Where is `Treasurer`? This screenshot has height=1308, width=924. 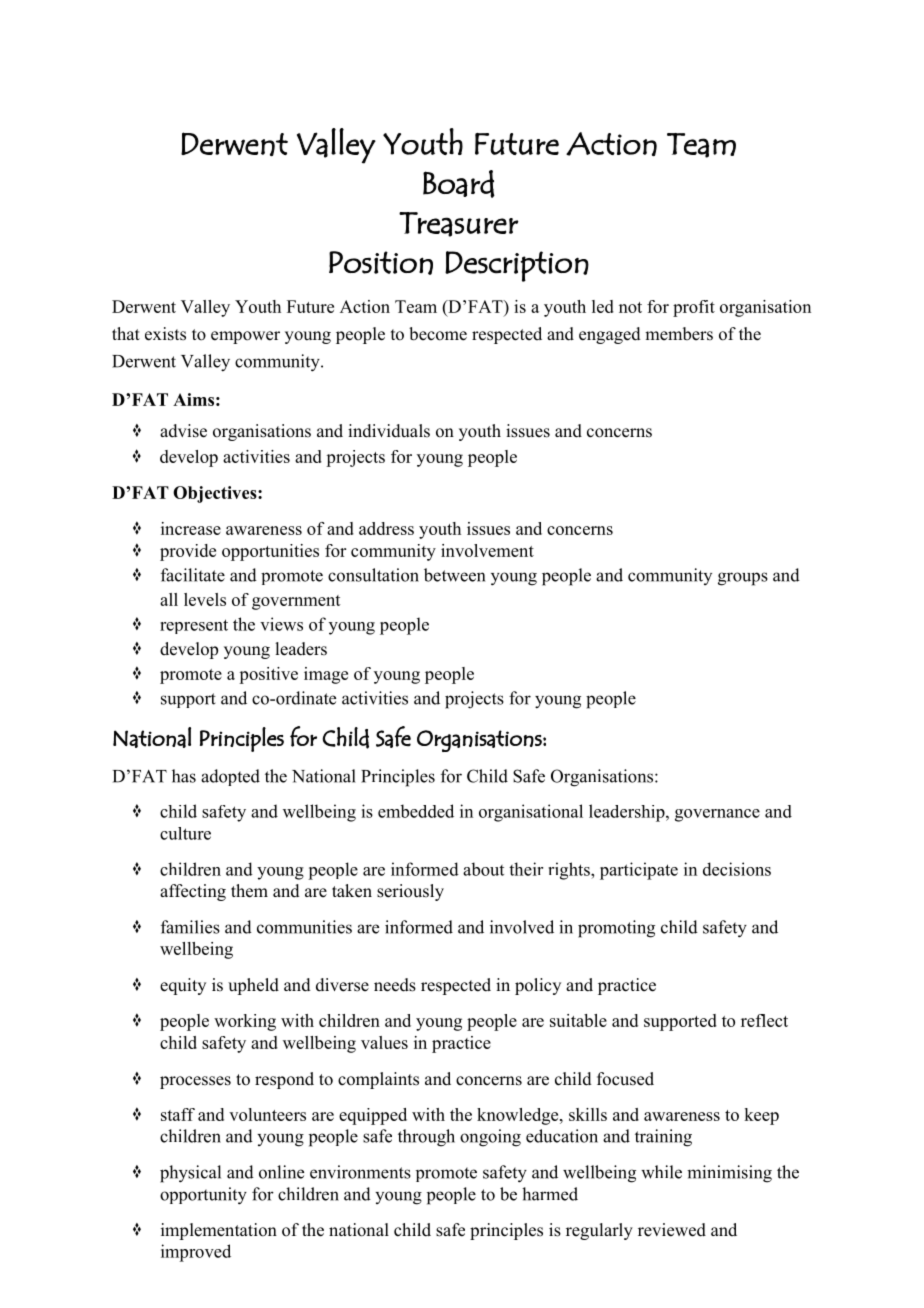 Treasurer is located at coordinates (459, 224).
